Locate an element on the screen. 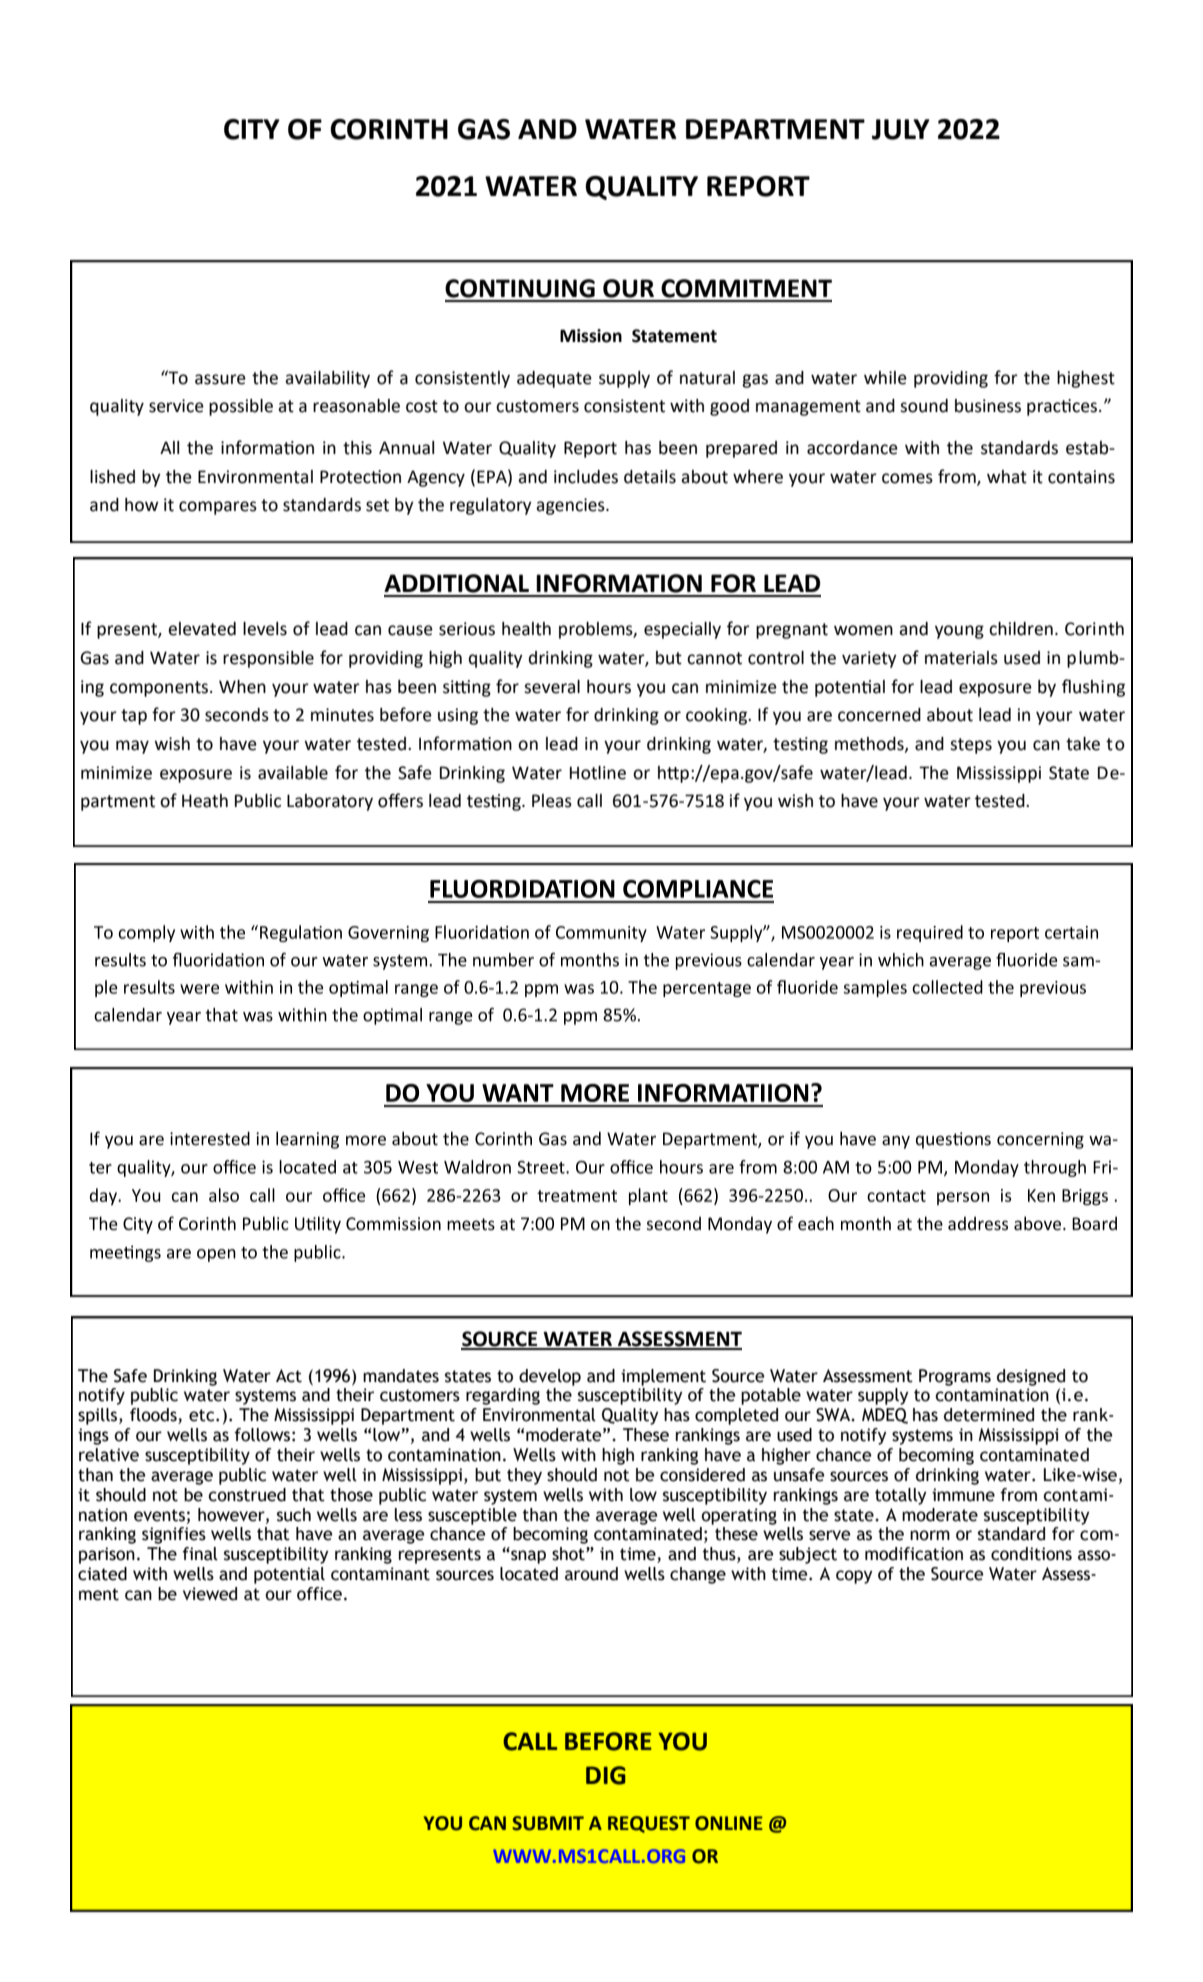 The height and width of the screenshot is (1982, 1203). develop is located at coordinates (550, 1377).
